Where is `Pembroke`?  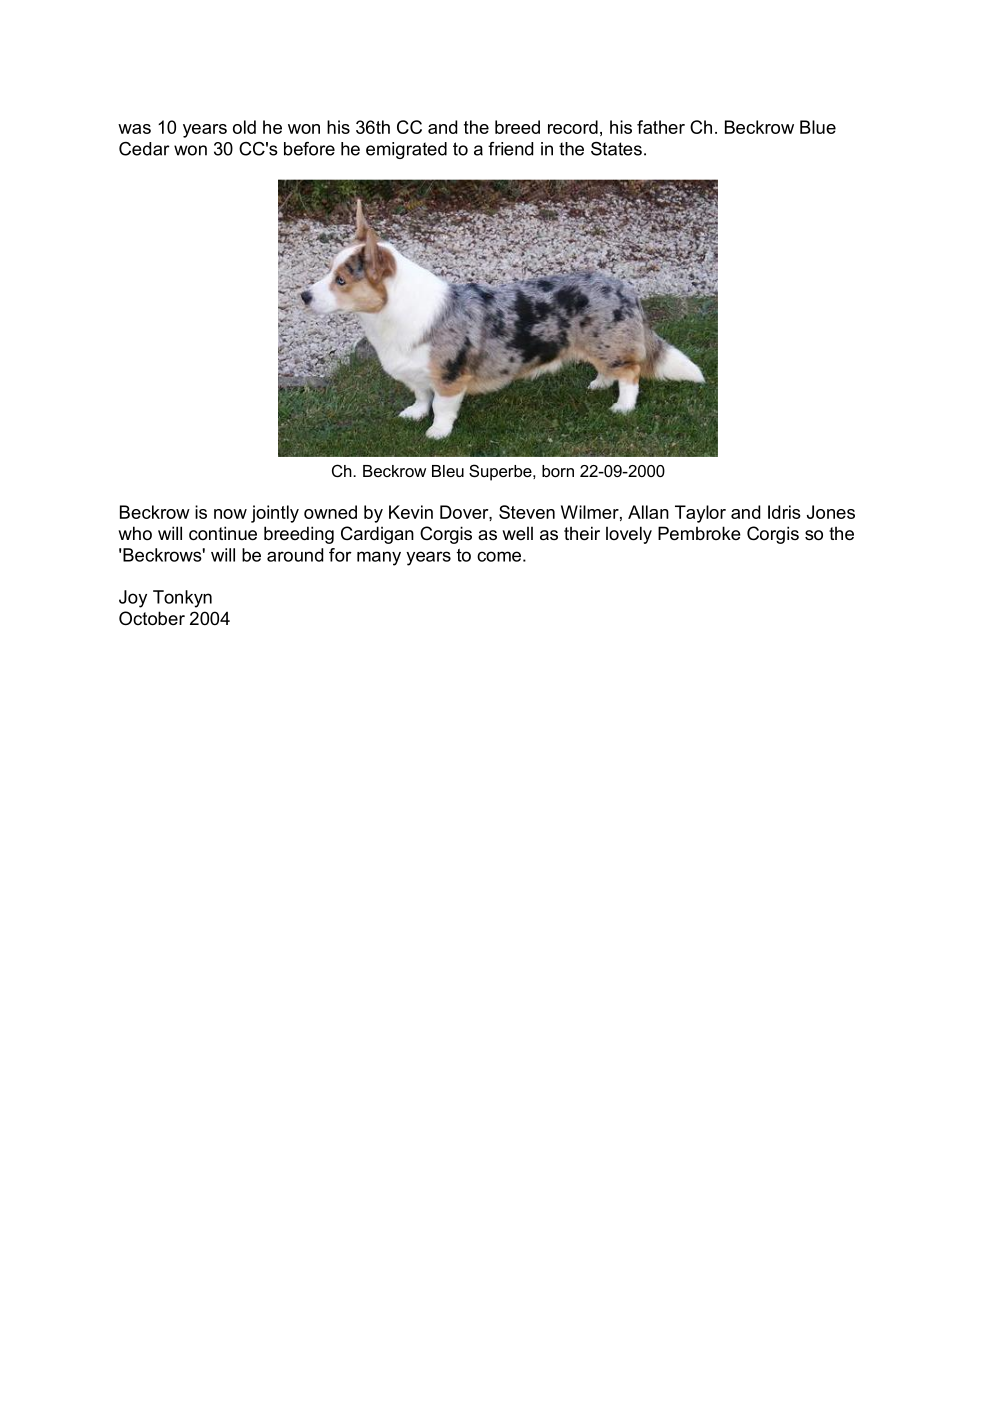 Pembroke is located at coordinates (699, 533).
